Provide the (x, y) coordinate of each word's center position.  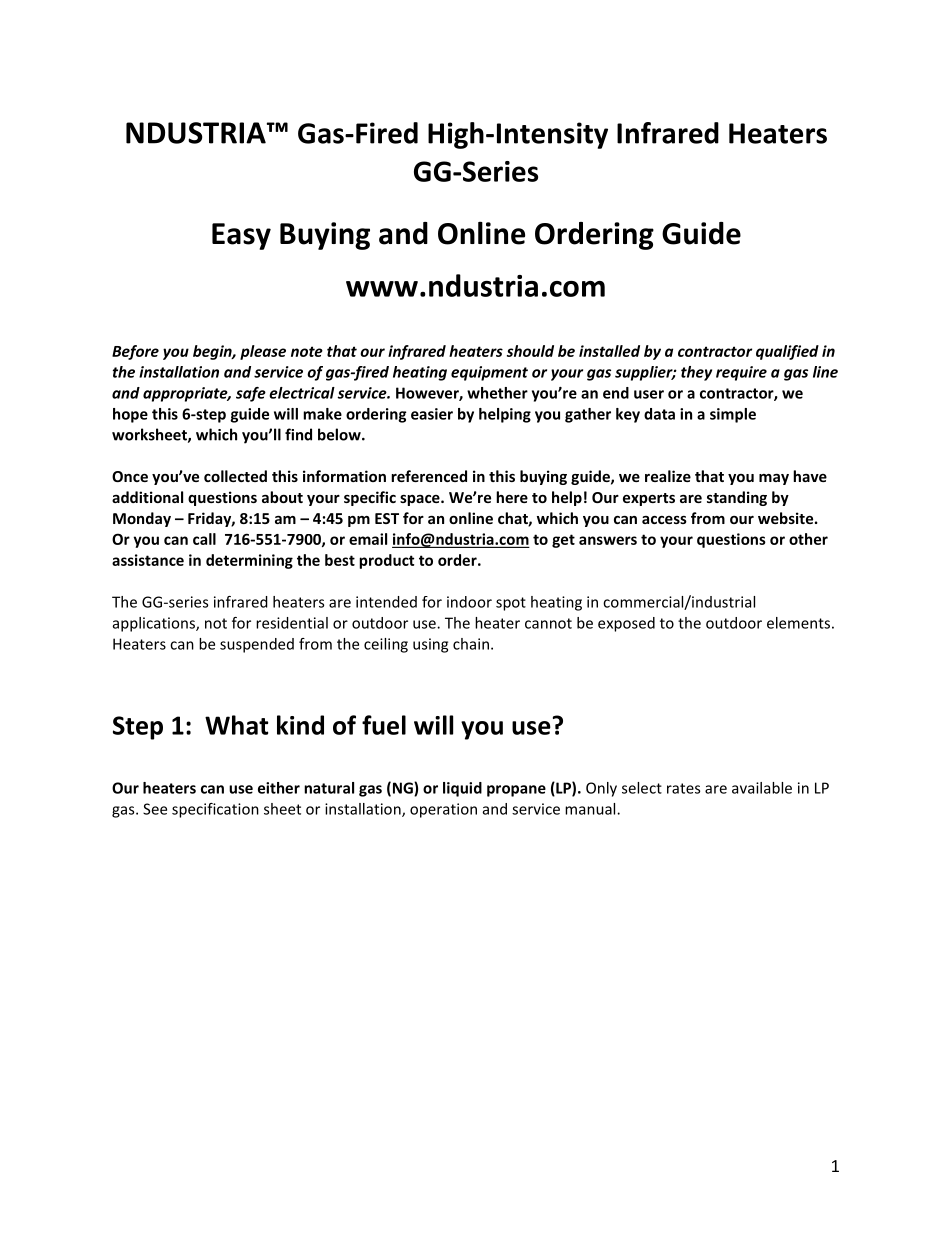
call (204, 539)
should (530, 351)
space (421, 500)
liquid (462, 789)
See (155, 809)
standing (737, 498)
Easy (241, 236)
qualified (787, 352)
